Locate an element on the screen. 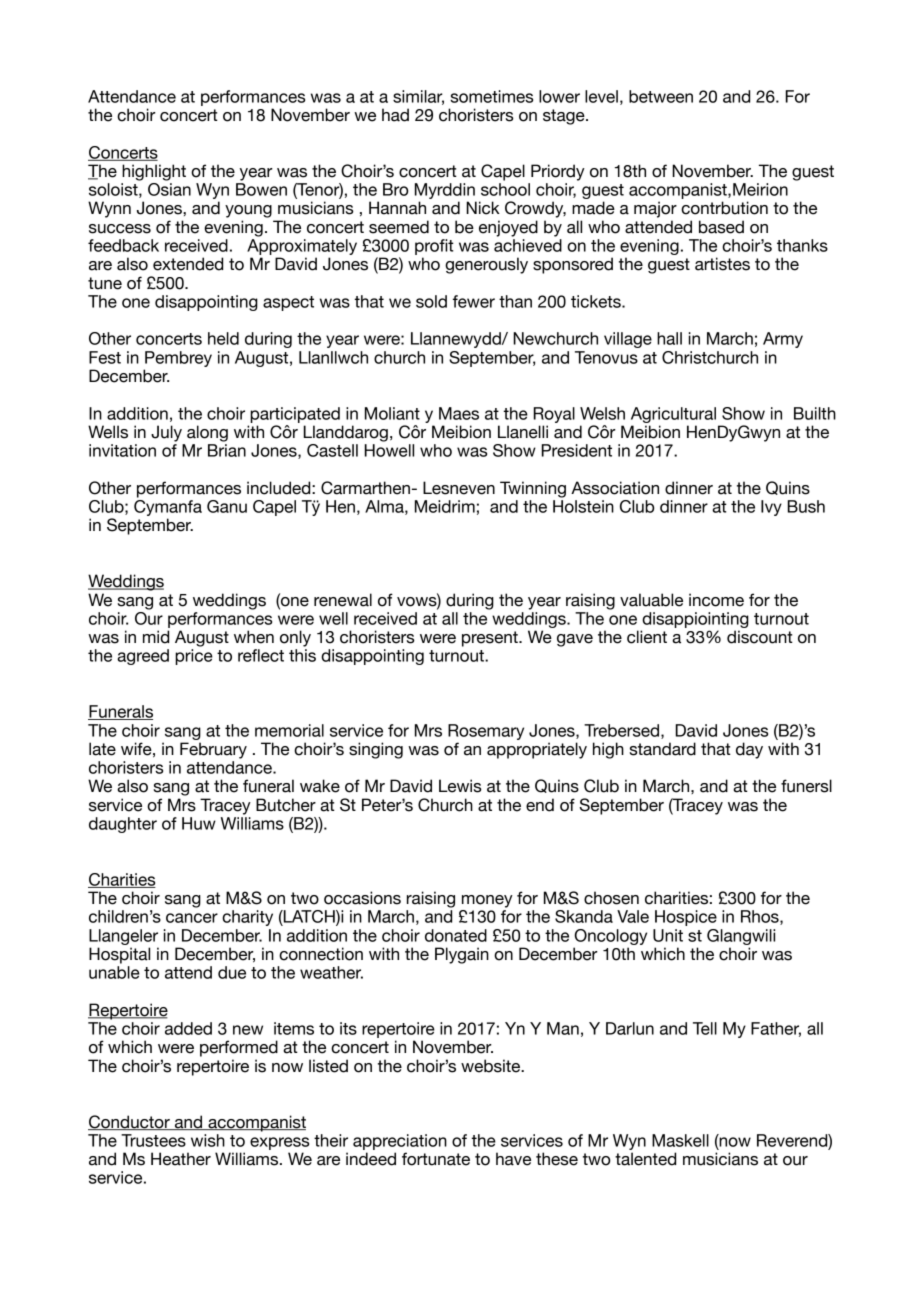 The image size is (924, 1308). Hospice is located at coordinates (686, 918).
